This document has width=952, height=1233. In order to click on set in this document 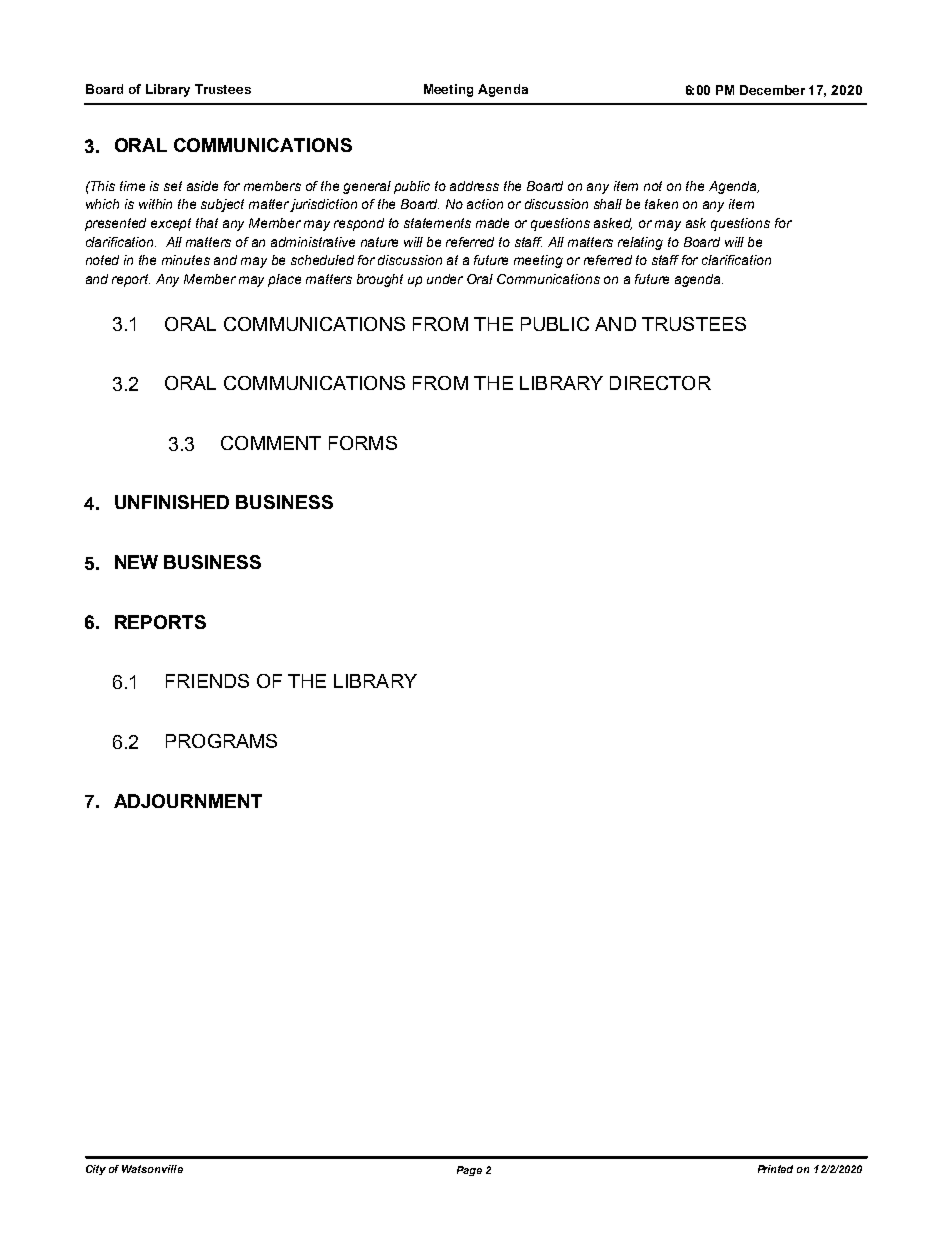, I will do `click(173, 186)`.
